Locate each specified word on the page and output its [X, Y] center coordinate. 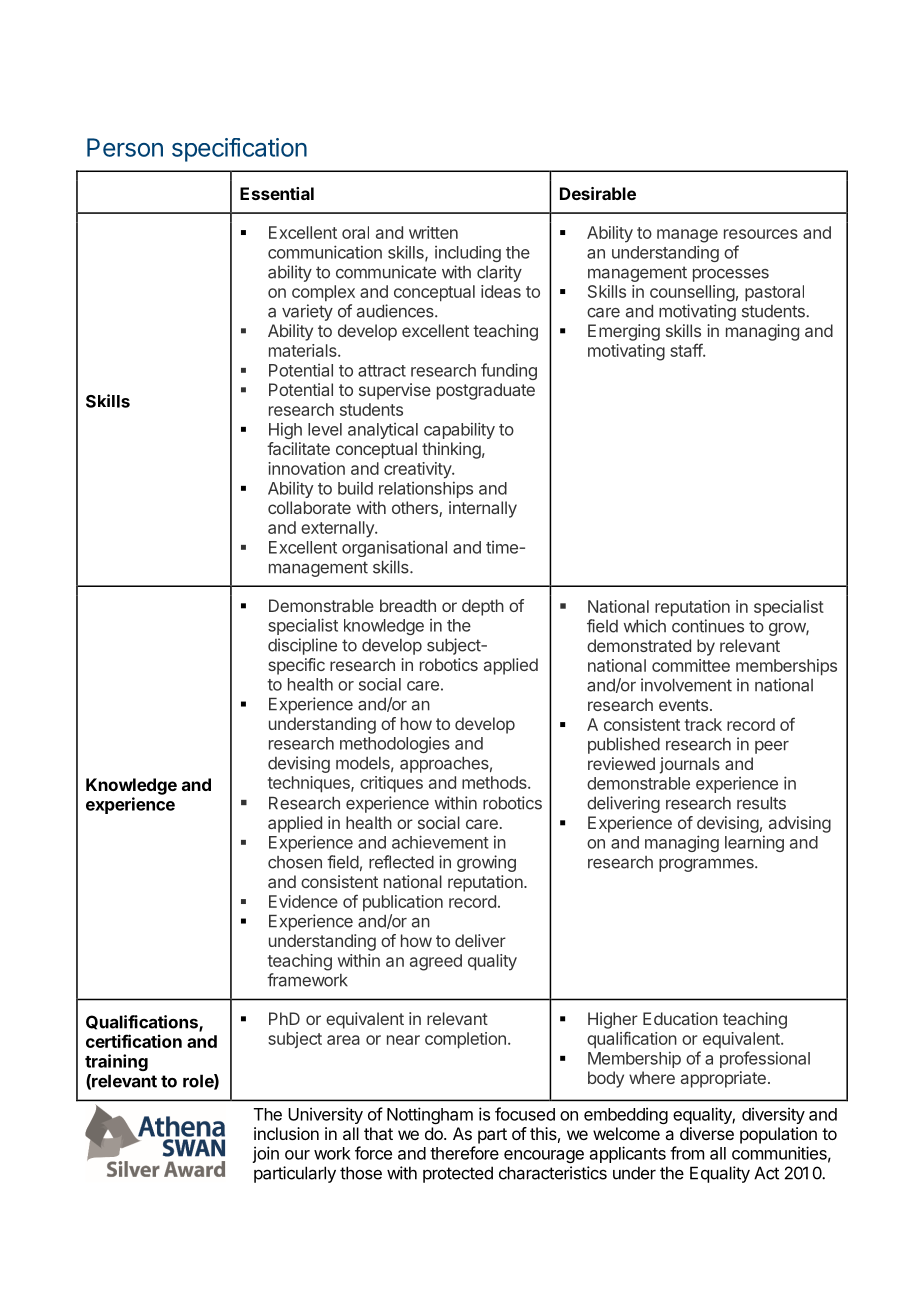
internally [483, 509]
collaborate [309, 507]
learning [754, 843]
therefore [464, 1153]
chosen [295, 862]
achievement [440, 842]
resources [761, 234]
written [433, 232]
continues [708, 626]
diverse [707, 1133]
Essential [277, 193]
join [265, 1154]
